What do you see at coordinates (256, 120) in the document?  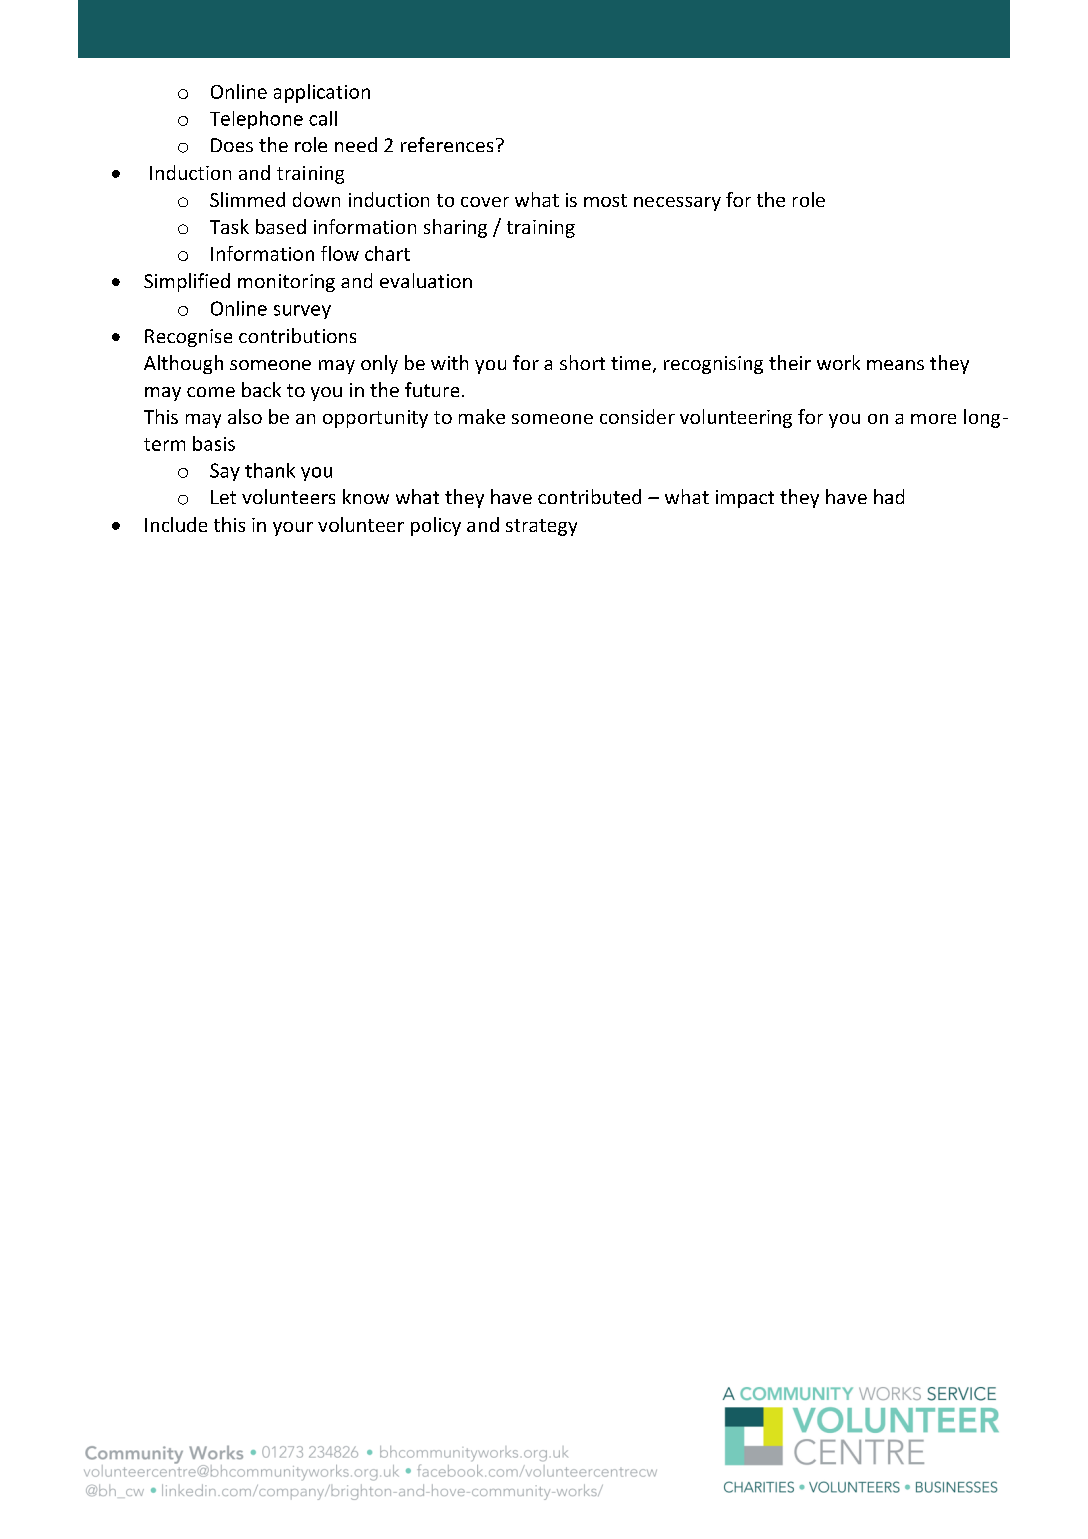 I see `Telephone` at bounding box center [256, 120].
